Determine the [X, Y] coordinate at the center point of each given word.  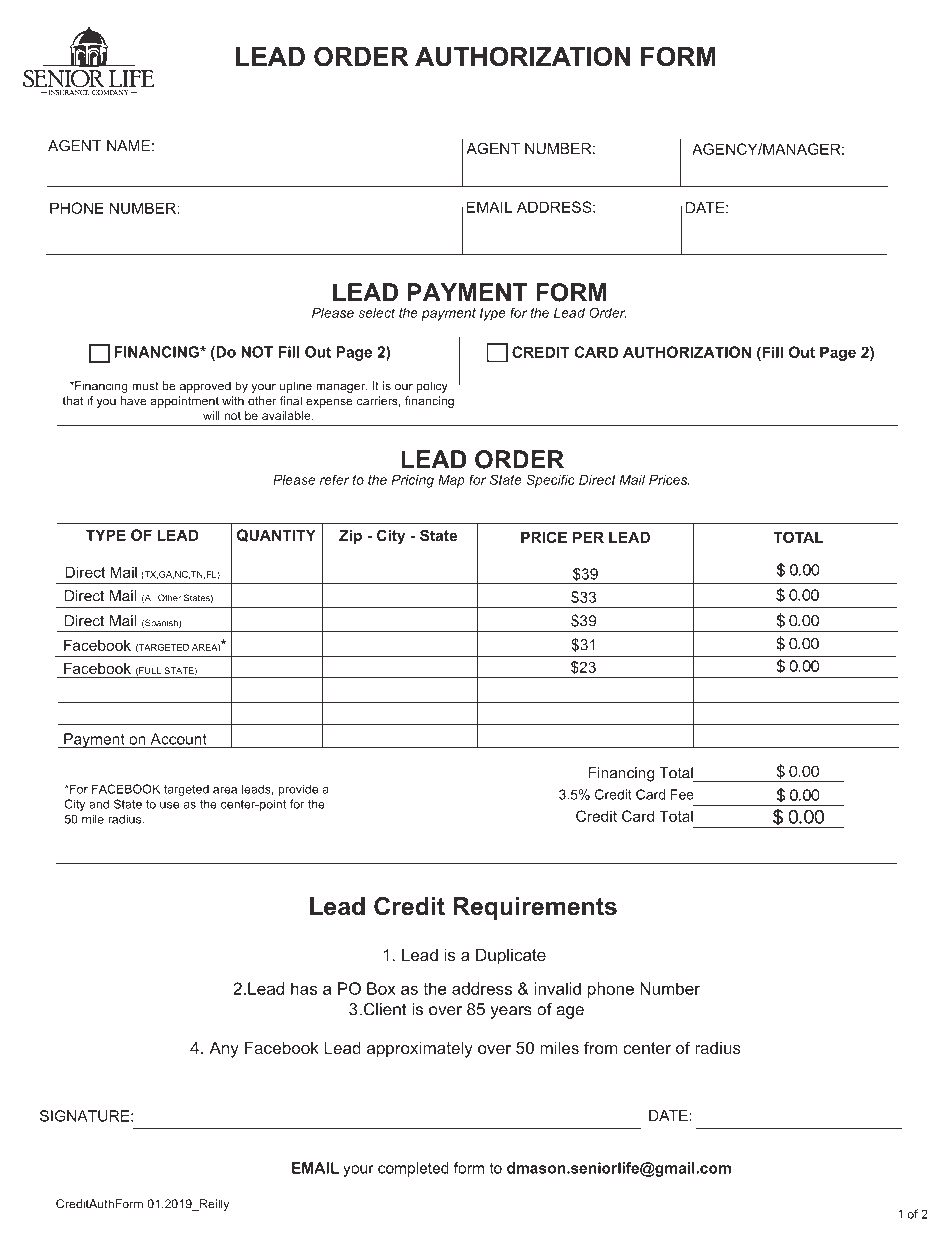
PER [588, 537]
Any [224, 1049]
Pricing [412, 481]
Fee [682, 794]
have [134, 401]
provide [298, 790]
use [169, 805]
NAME [128, 146]
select [376, 312]
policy [432, 387]
